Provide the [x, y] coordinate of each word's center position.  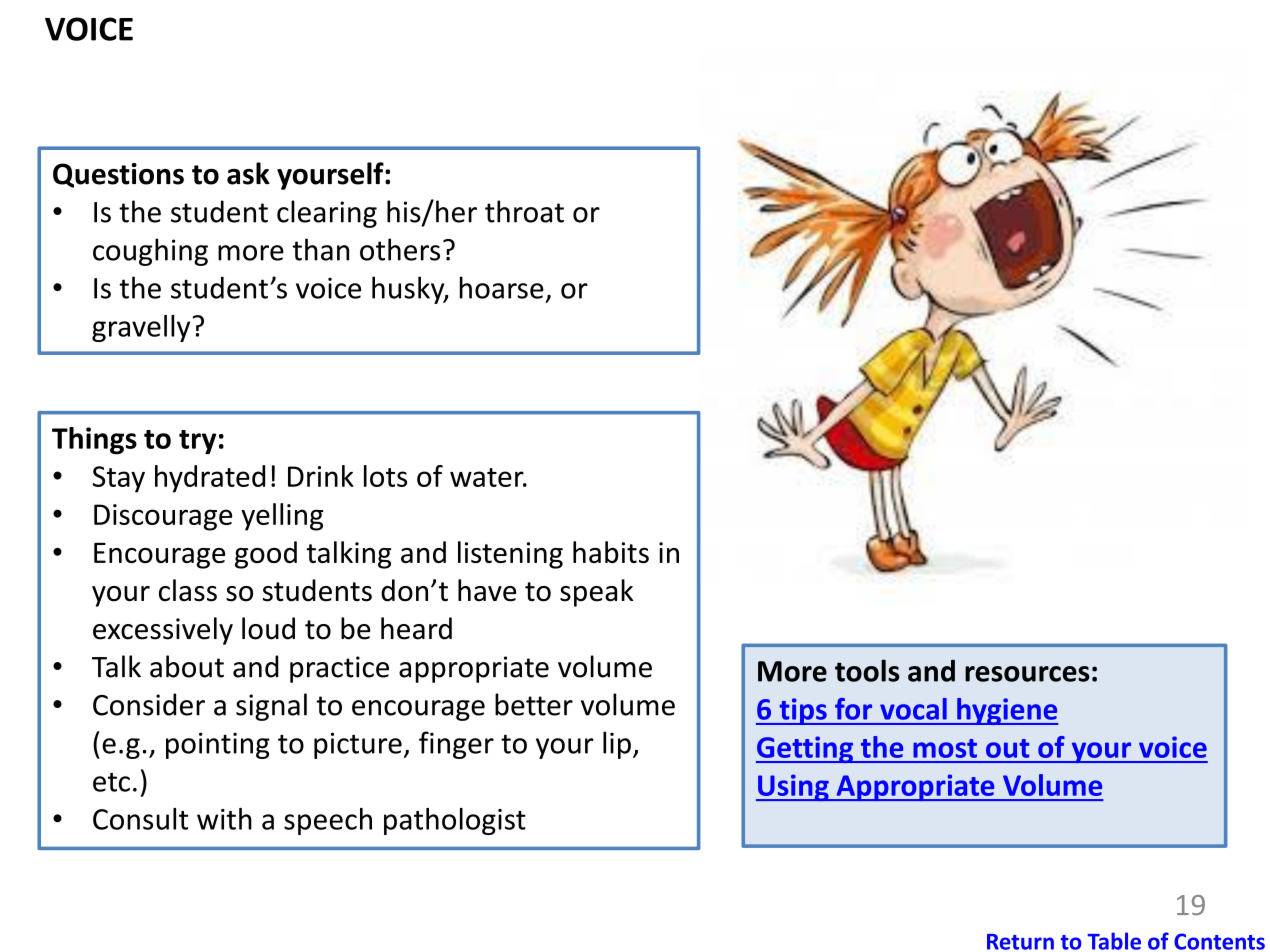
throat [524, 211]
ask [248, 173]
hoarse [502, 287]
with [224, 819]
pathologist [455, 821]
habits [611, 552]
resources [1027, 674]
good [266, 555]
